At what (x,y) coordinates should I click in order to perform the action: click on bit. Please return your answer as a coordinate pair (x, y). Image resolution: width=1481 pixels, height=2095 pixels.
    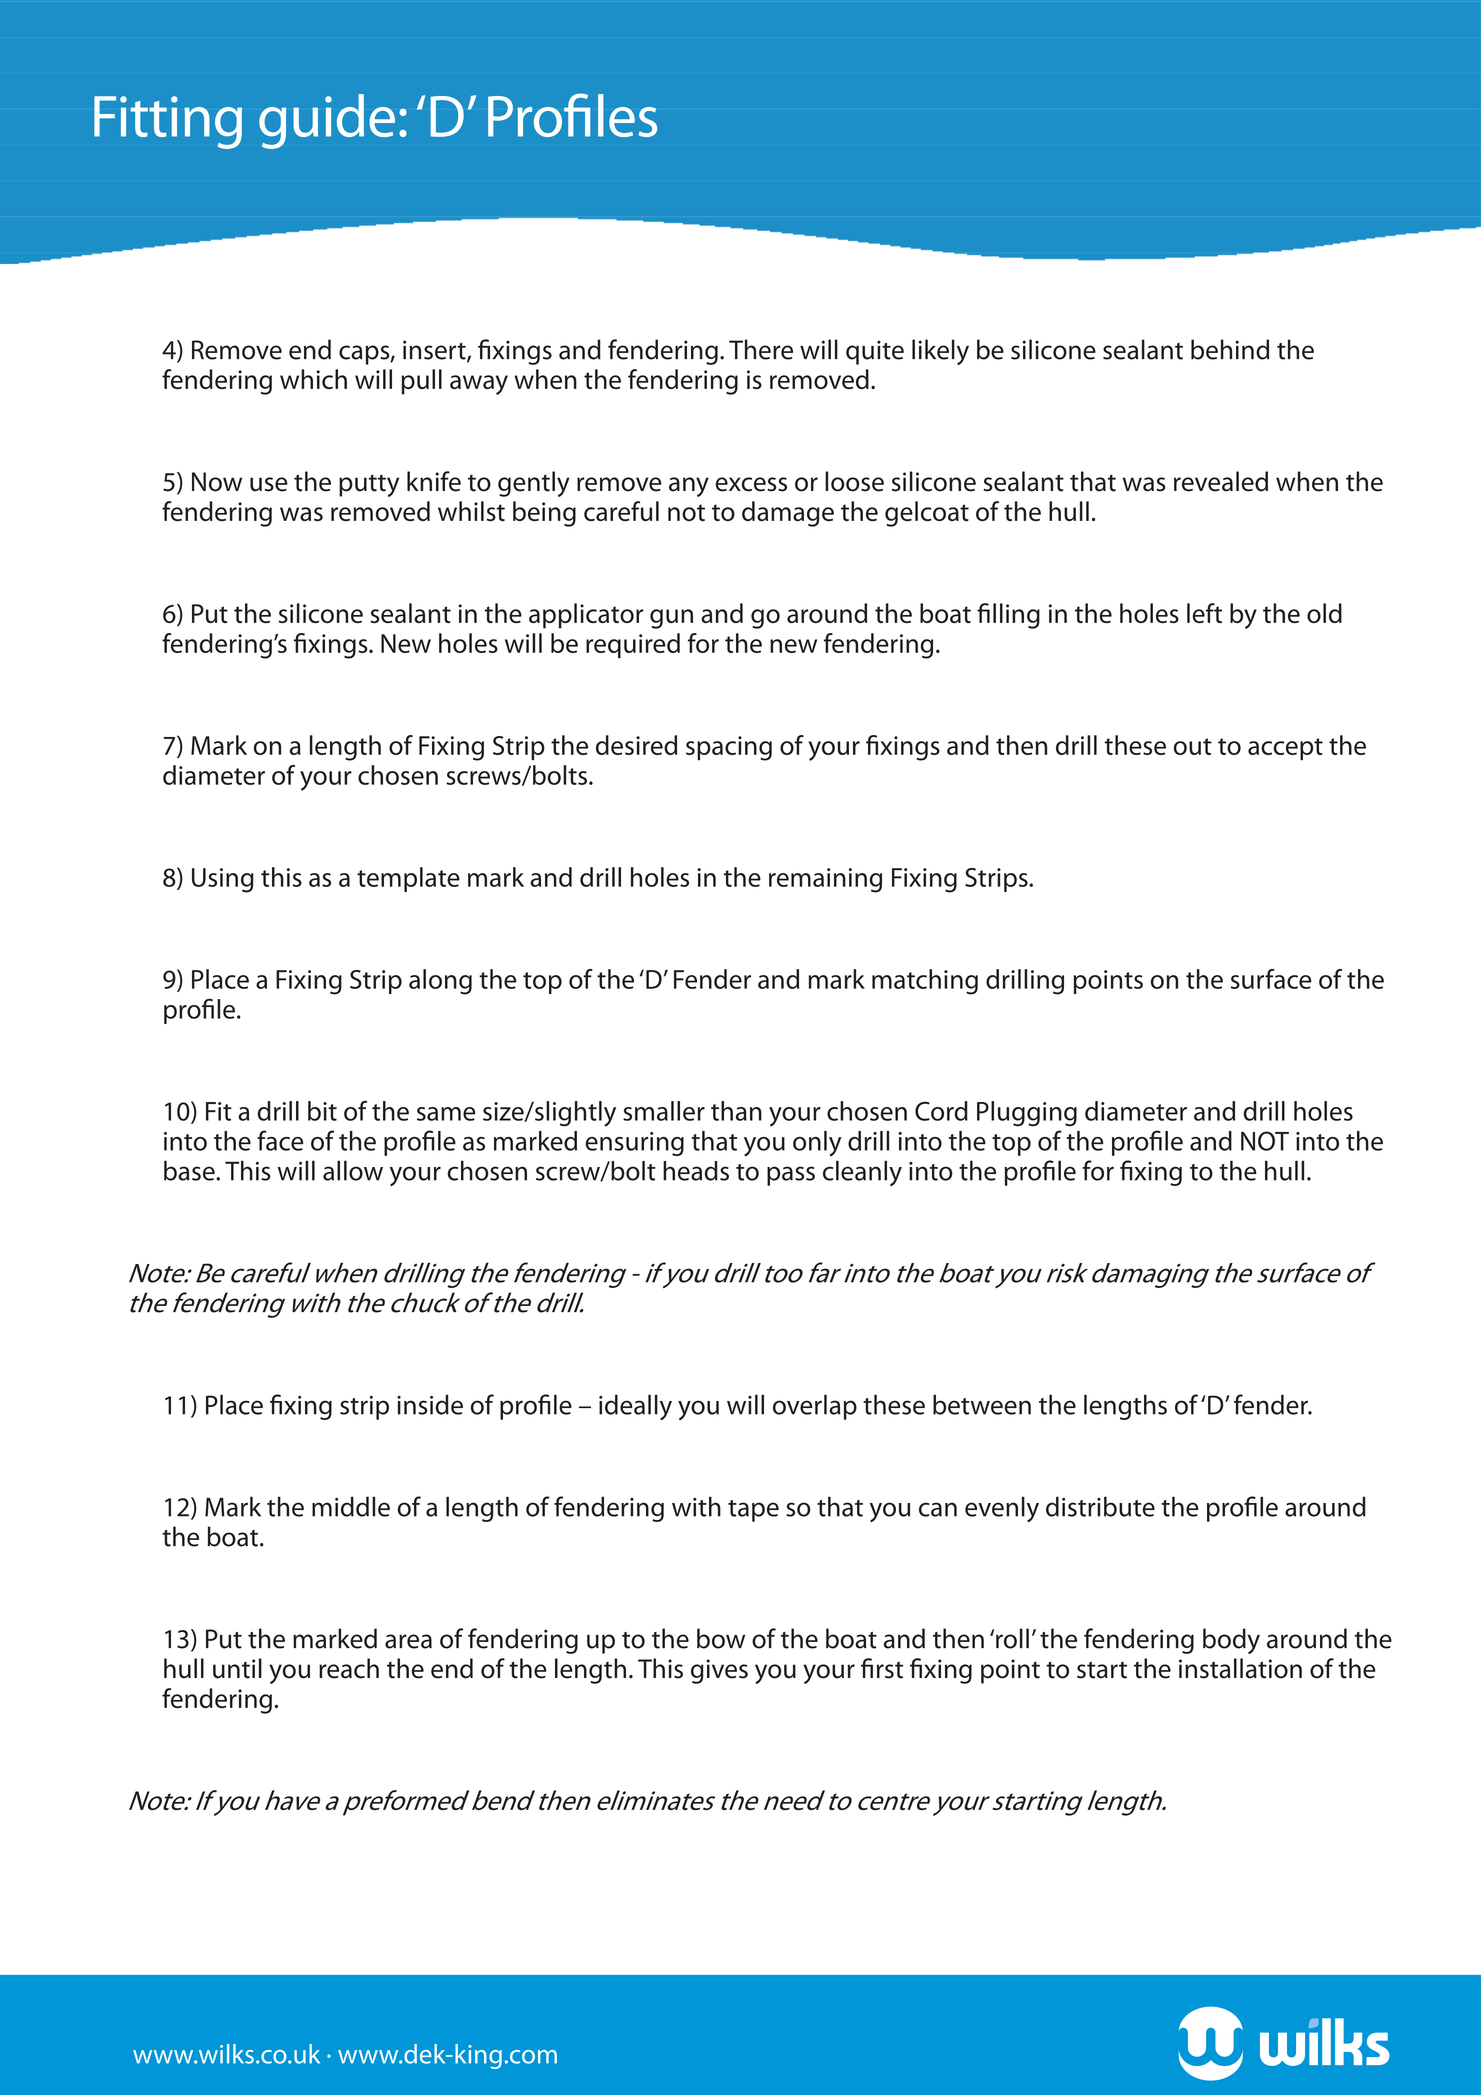
    Looking at the image, I should click on (322, 1111).
